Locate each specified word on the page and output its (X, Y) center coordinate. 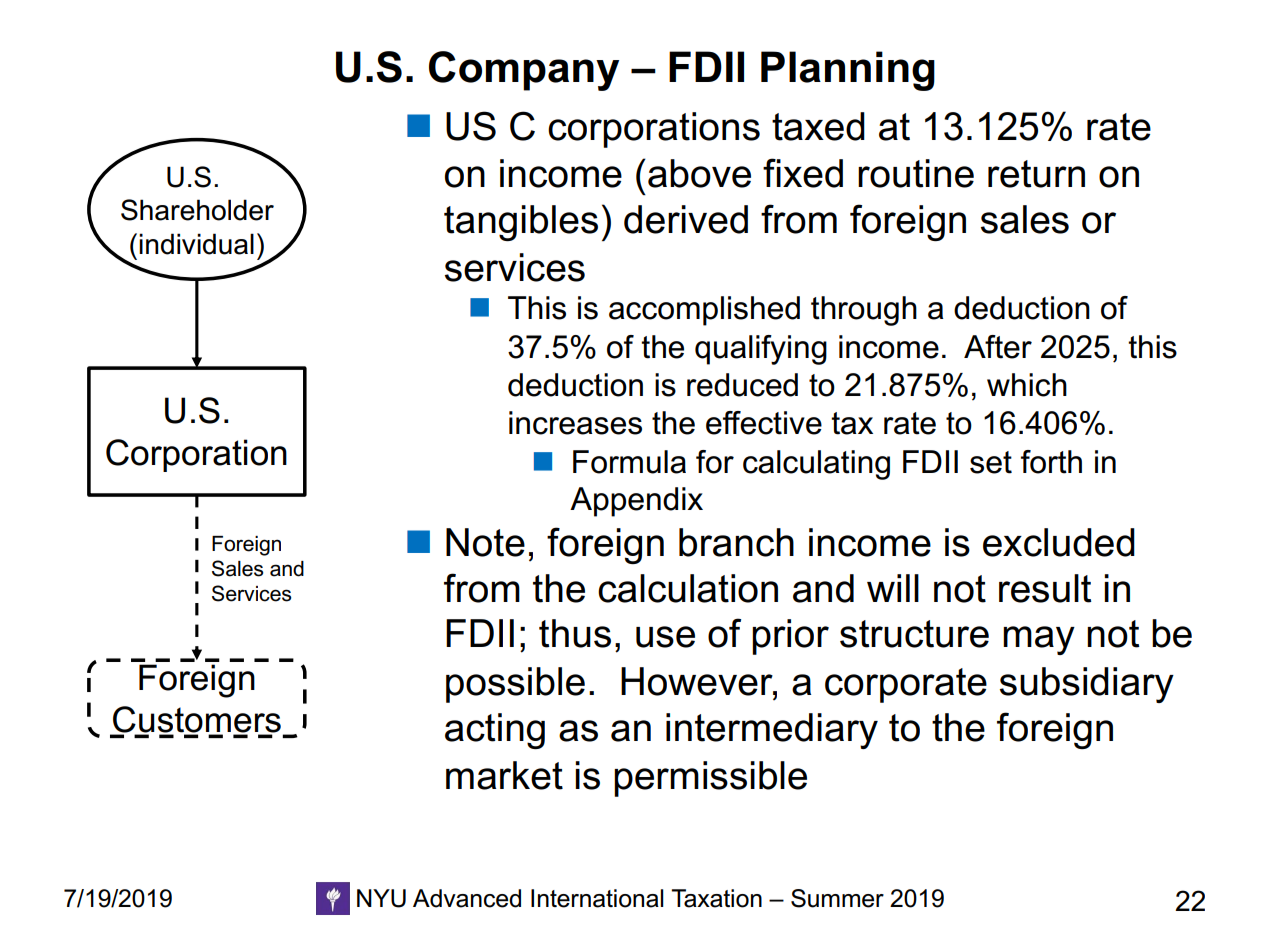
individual (196, 244)
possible (515, 685)
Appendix (636, 502)
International (597, 898)
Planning (848, 71)
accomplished (704, 311)
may (1039, 640)
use (665, 637)
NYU (381, 898)
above (699, 173)
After (998, 347)
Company (524, 71)
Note (485, 542)
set (991, 462)
